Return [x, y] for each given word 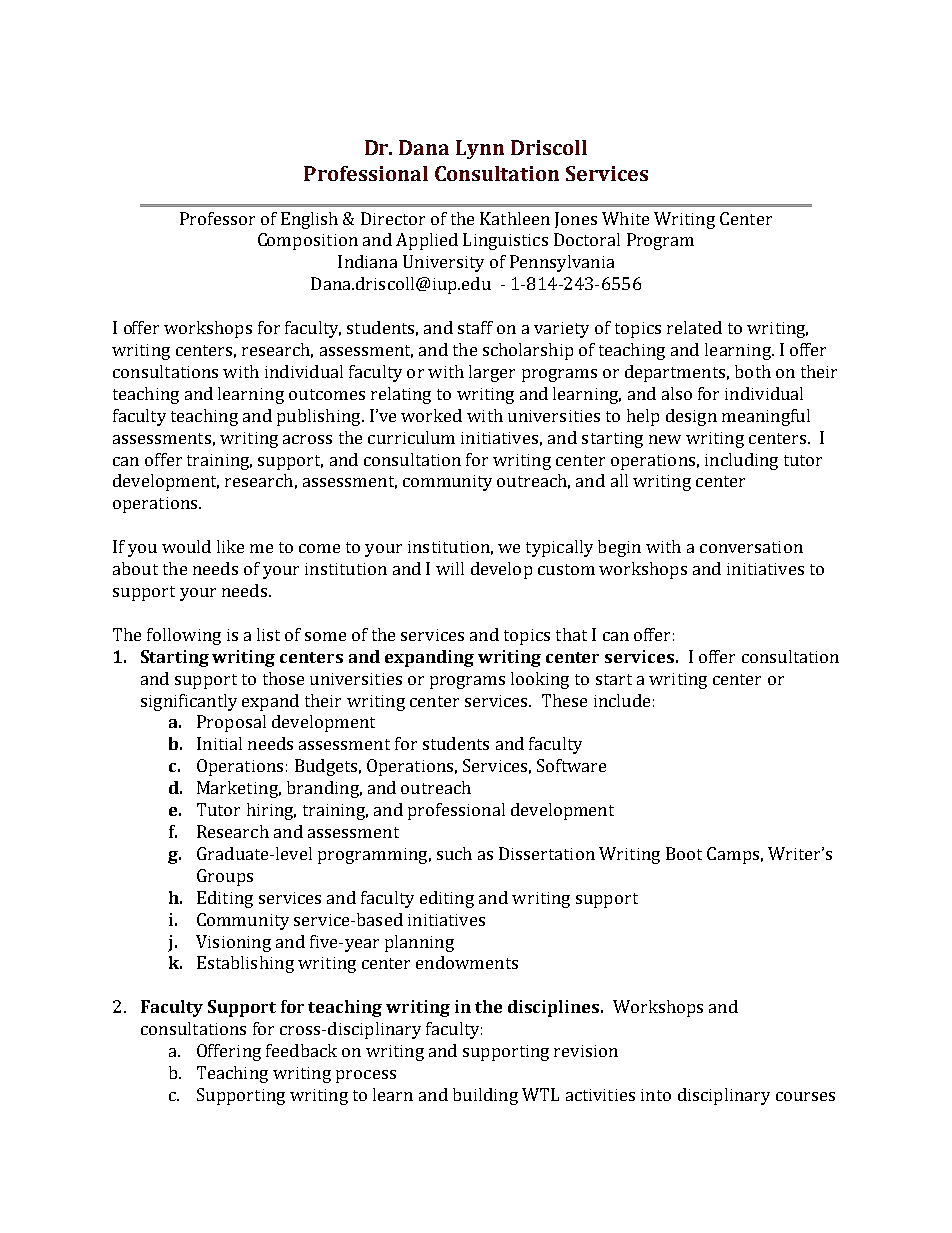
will [450, 568]
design [691, 417]
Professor [217, 218]
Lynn [480, 149]
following [184, 636]
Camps [733, 855]
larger [492, 373]
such [454, 853]
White [625, 218]
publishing [320, 417]
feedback [301, 1050]
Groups [225, 877]
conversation [751, 547]
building [485, 1096]
